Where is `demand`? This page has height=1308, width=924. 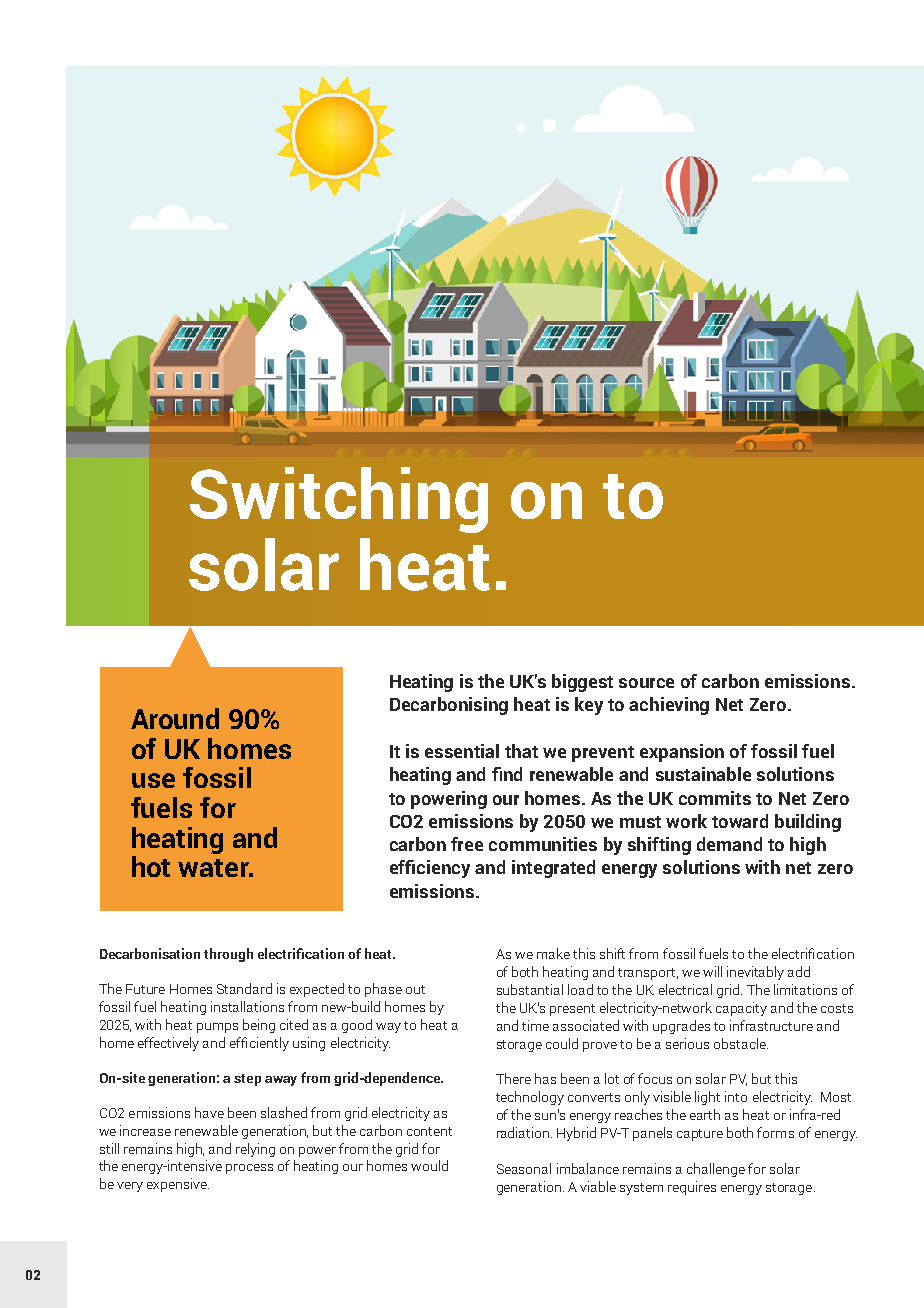 demand is located at coordinates (729, 844).
